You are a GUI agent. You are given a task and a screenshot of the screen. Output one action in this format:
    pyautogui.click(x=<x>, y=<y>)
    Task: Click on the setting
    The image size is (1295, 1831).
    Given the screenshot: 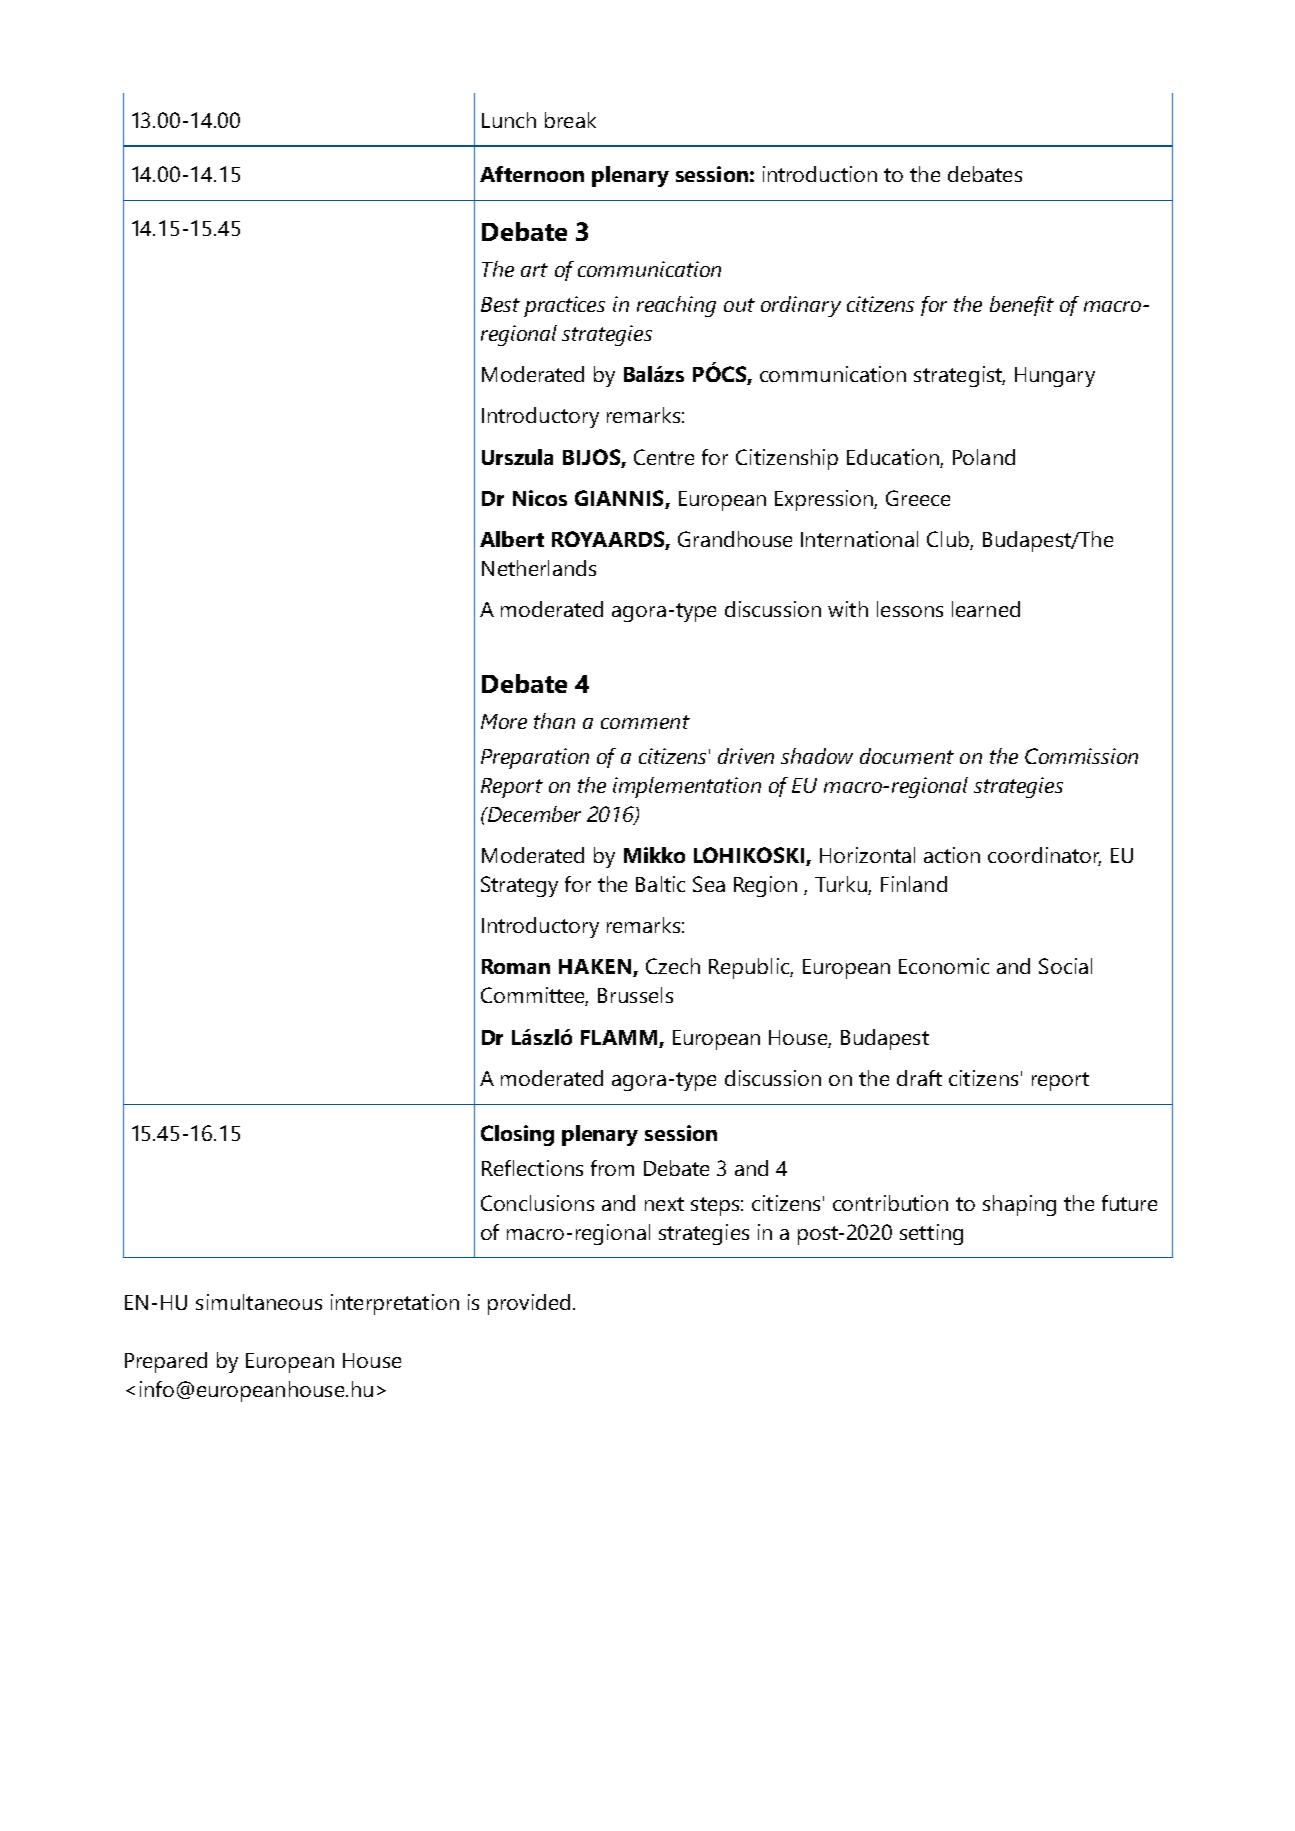 What is the action you would take?
    pyautogui.click(x=931, y=1234)
